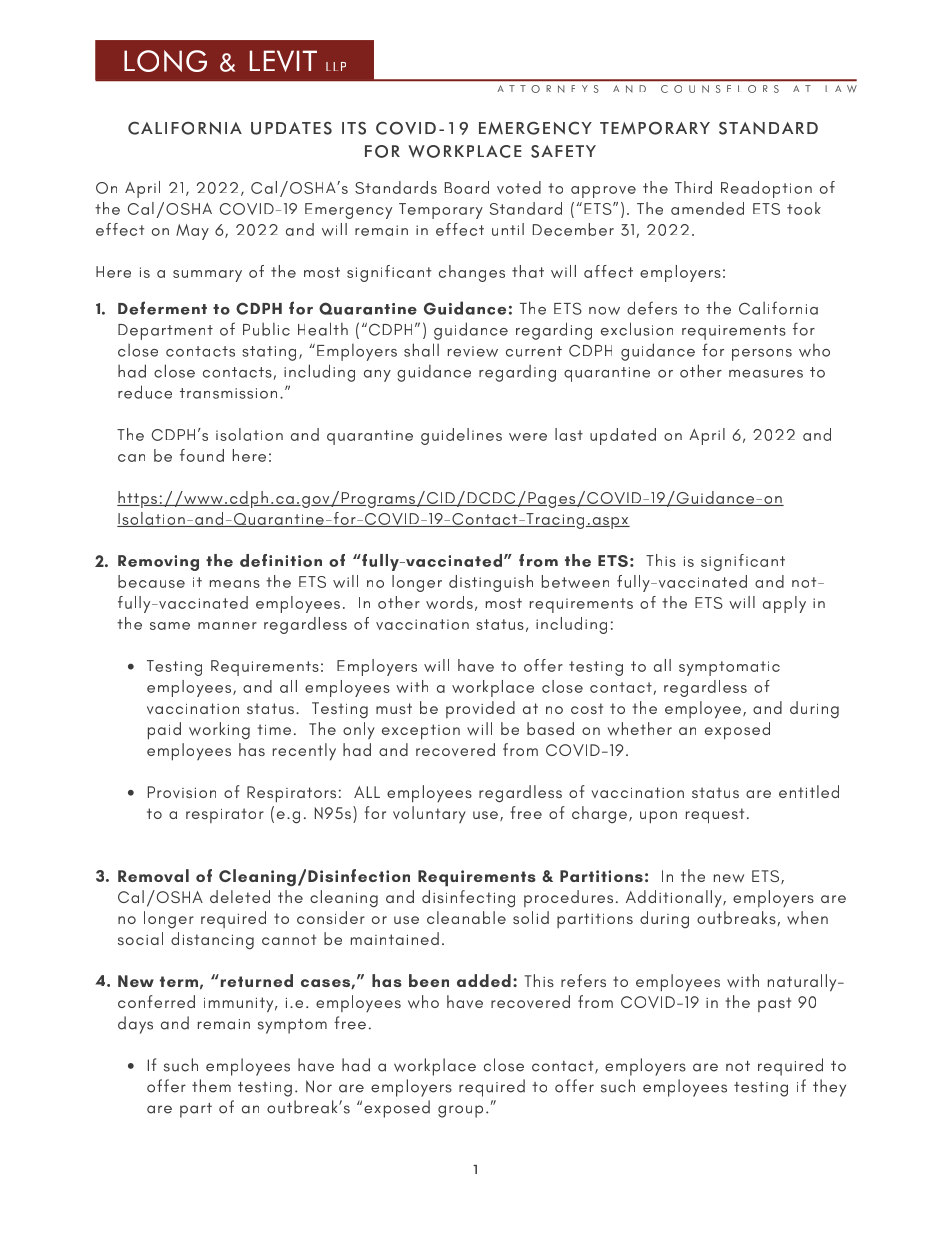 The width and height of the screenshot is (952, 1233). Describe the element at coordinates (693, 187) in the screenshot. I see `Third` at that location.
